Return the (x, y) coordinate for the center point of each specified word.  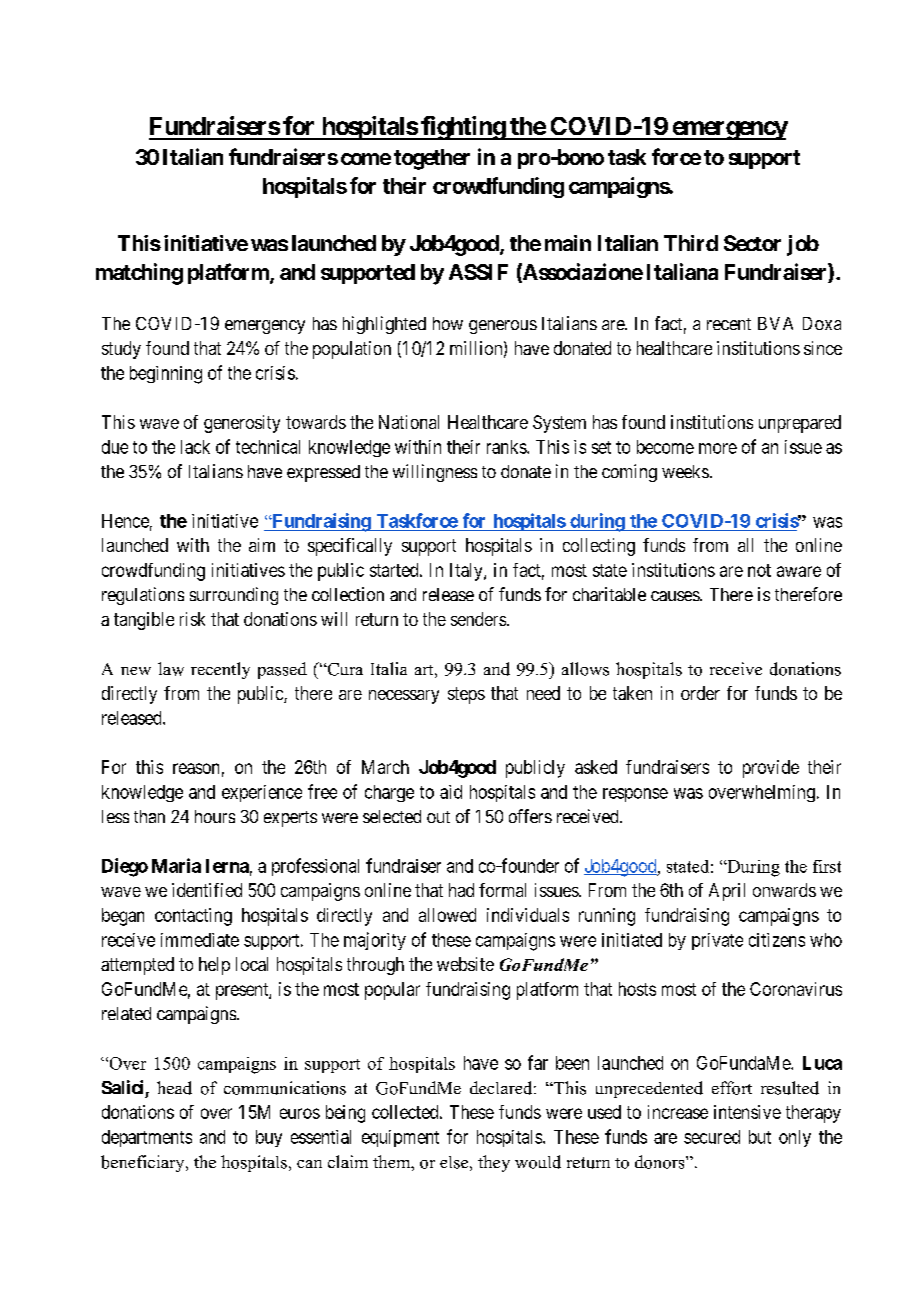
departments (147, 1138)
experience (262, 793)
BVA (775, 323)
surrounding (234, 596)
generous (503, 327)
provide (771, 769)
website (465, 964)
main (568, 243)
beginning (166, 375)
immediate (200, 940)
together (432, 159)
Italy (467, 572)
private (717, 941)
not (759, 570)
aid (451, 792)
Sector (752, 243)
